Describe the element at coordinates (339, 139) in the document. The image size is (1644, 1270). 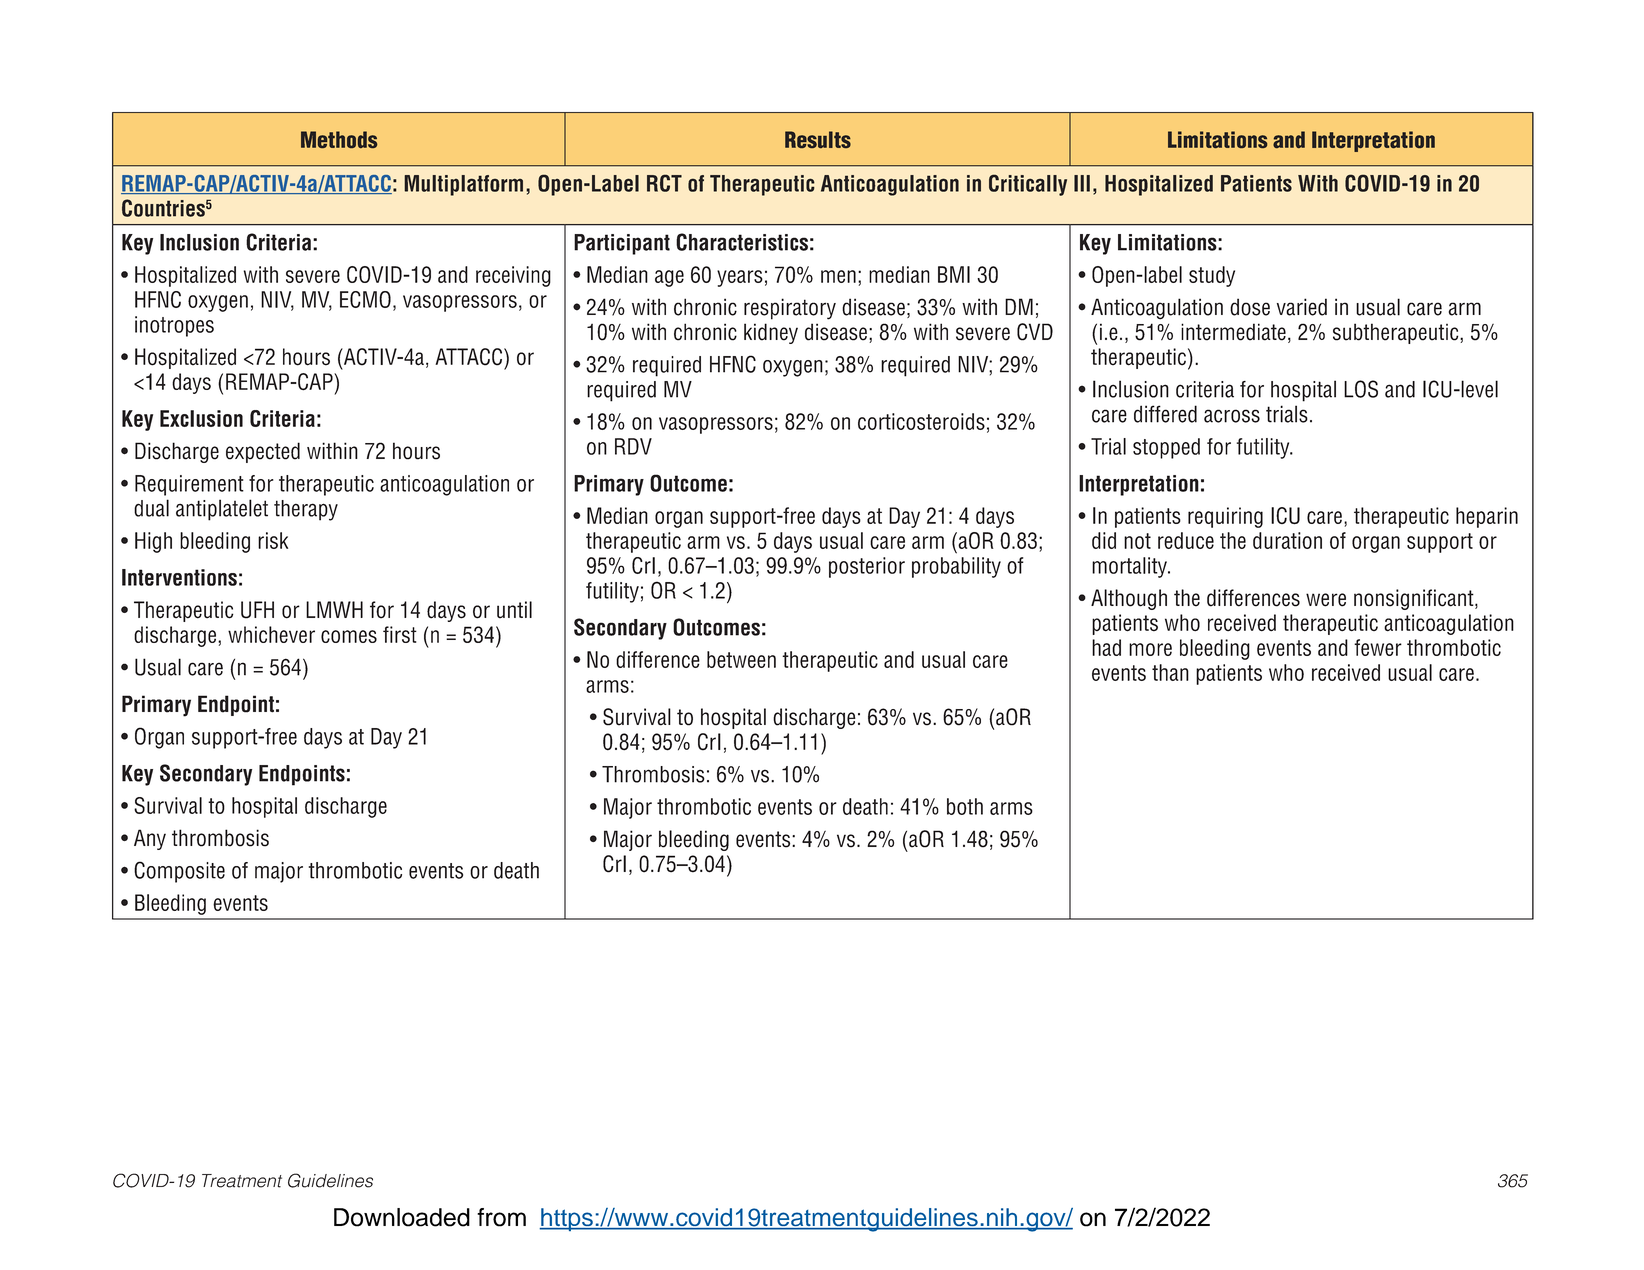
I see `Methods` at that location.
